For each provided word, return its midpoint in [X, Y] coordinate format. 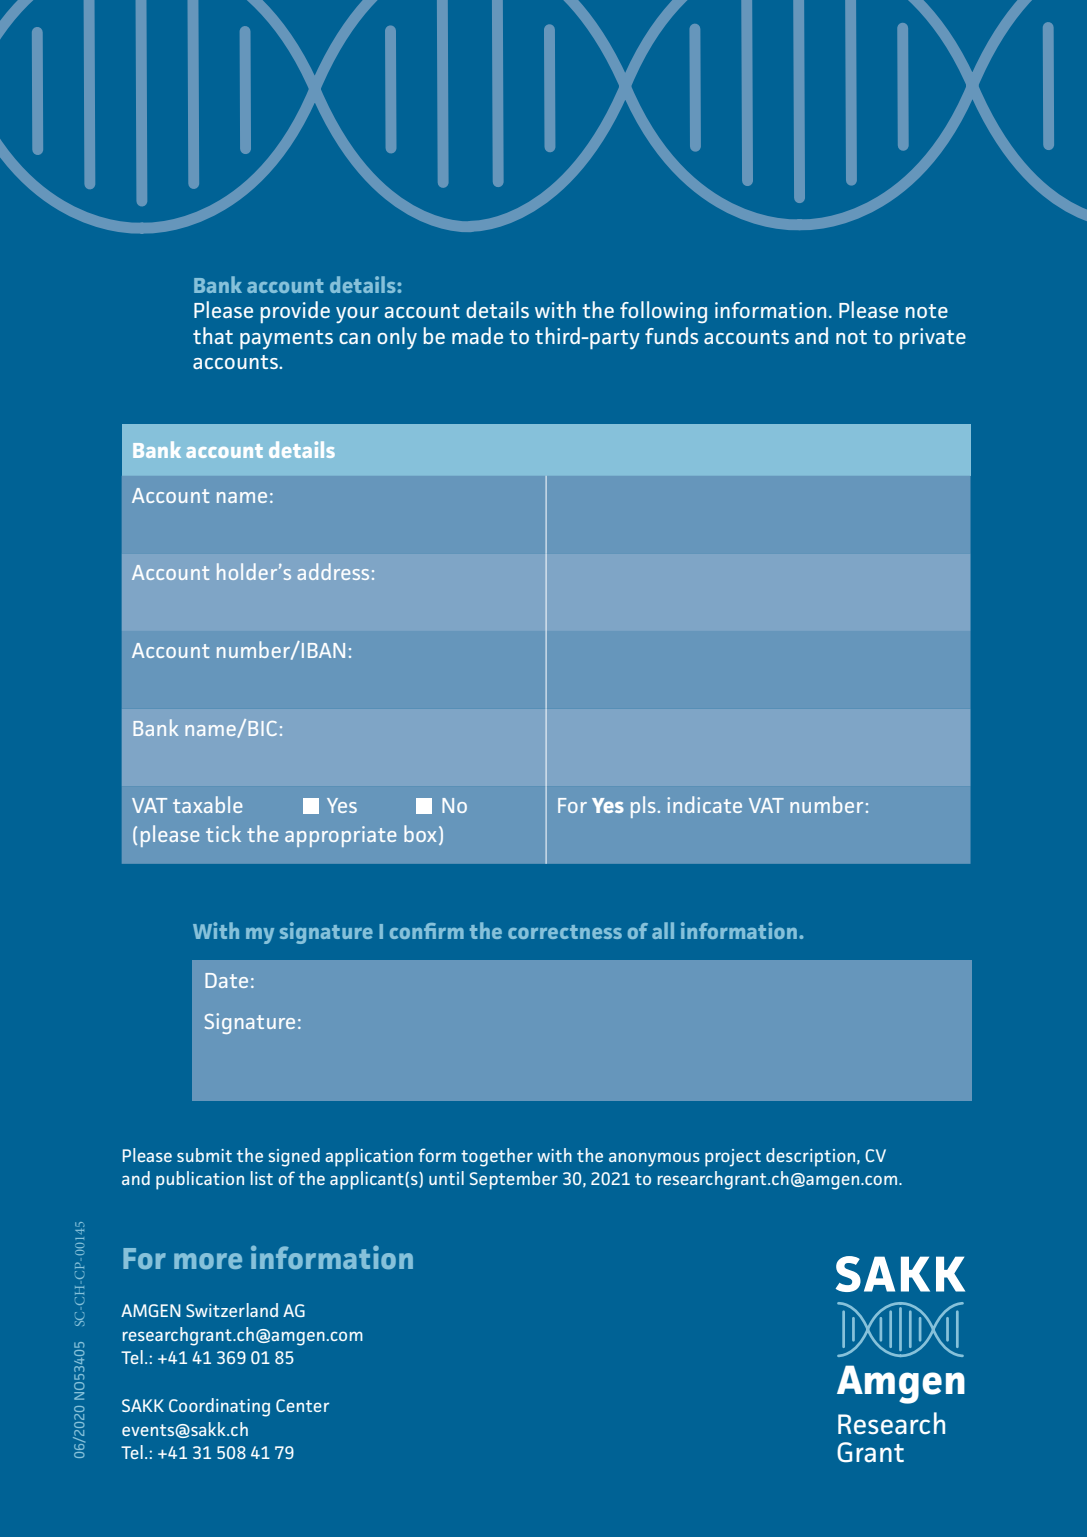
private [933, 338]
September [514, 1180]
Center [302, 1405]
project [733, 1158]
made [477, 335]
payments [286, 339]
